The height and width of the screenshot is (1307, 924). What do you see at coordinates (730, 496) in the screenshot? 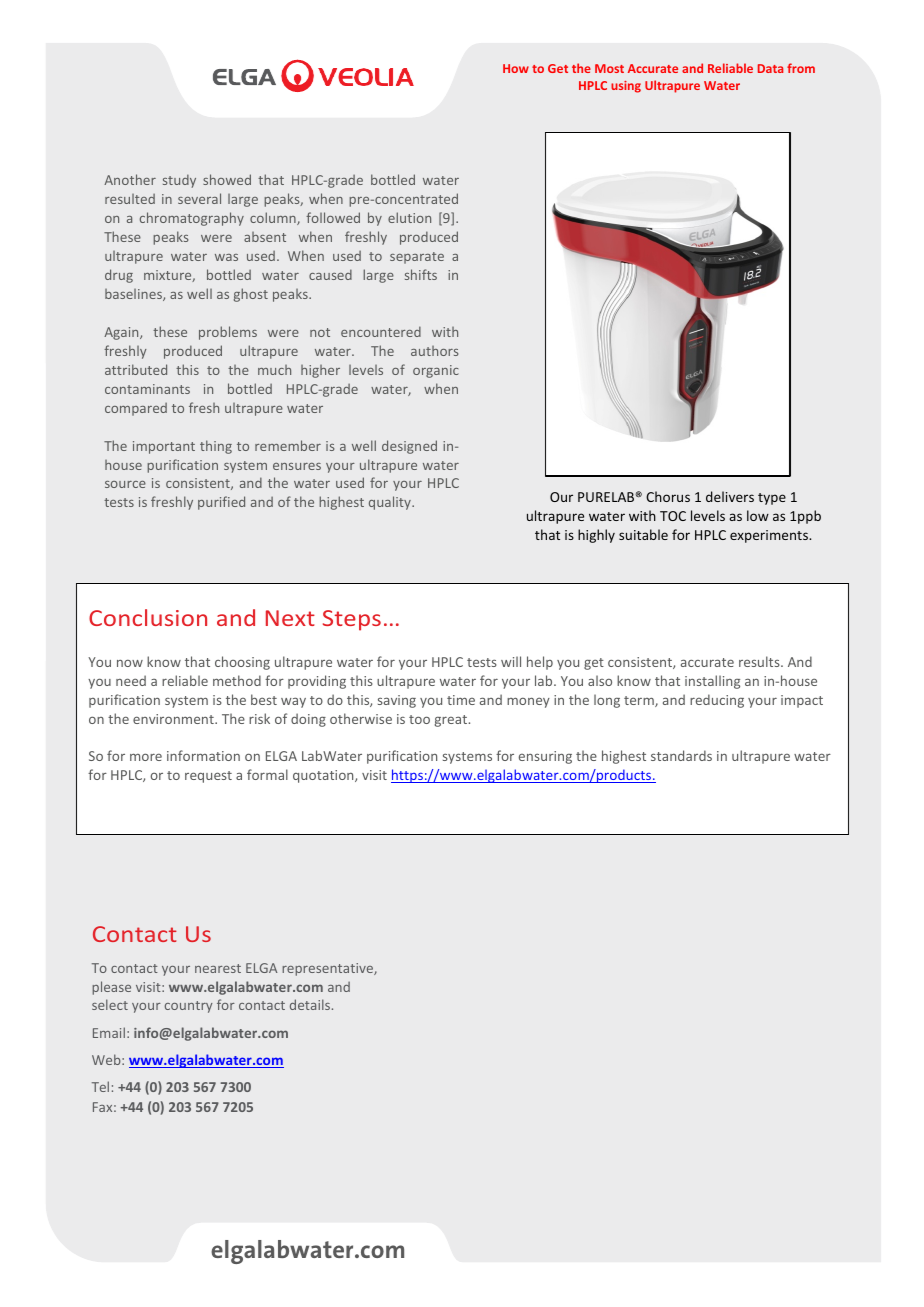
I see `delivers` at bounding box center [730, 496].
